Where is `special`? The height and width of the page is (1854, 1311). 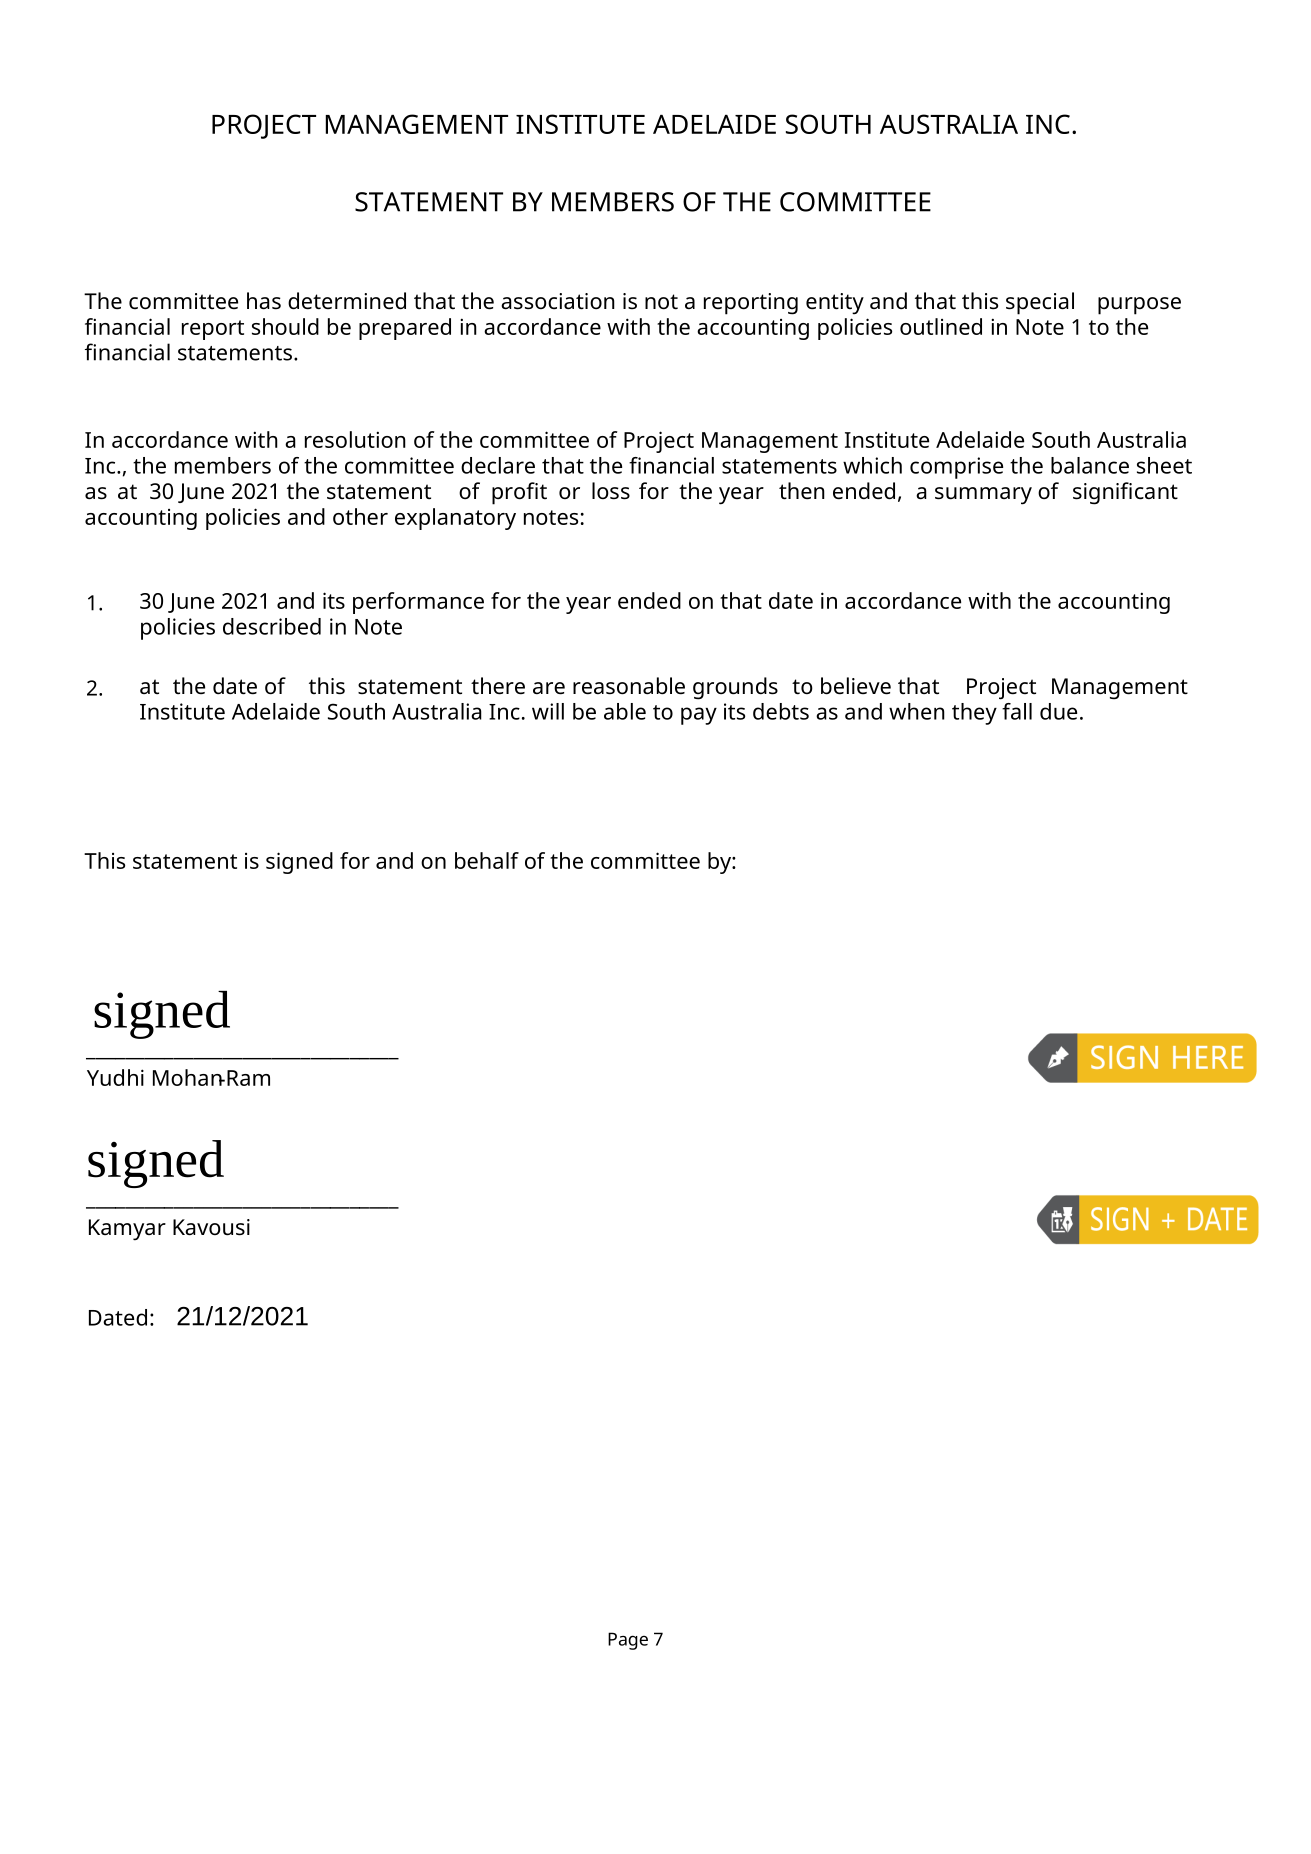
special is located at coordinates (1040, 303).
